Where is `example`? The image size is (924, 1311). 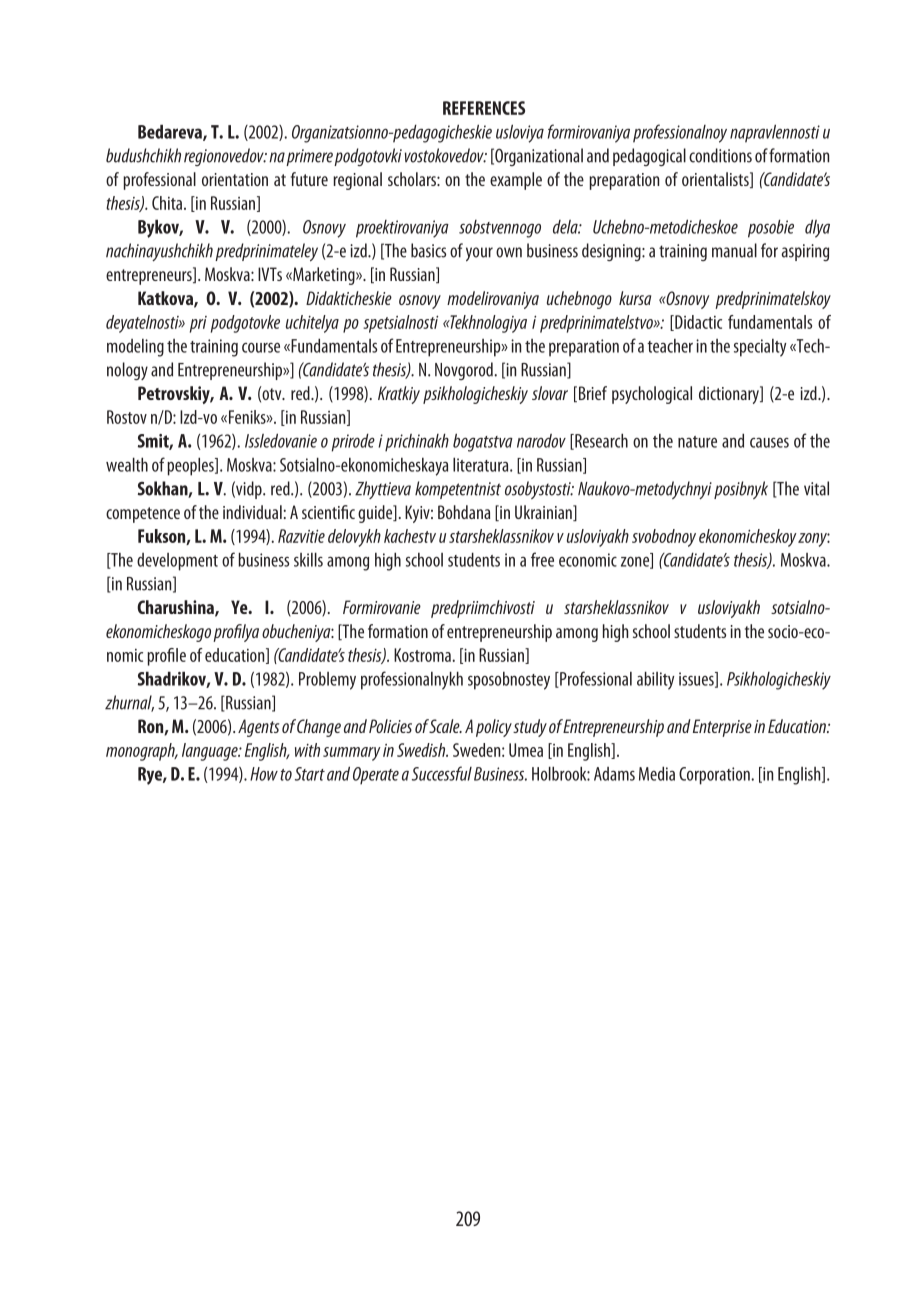
example is located at coordinates (516, 181).
